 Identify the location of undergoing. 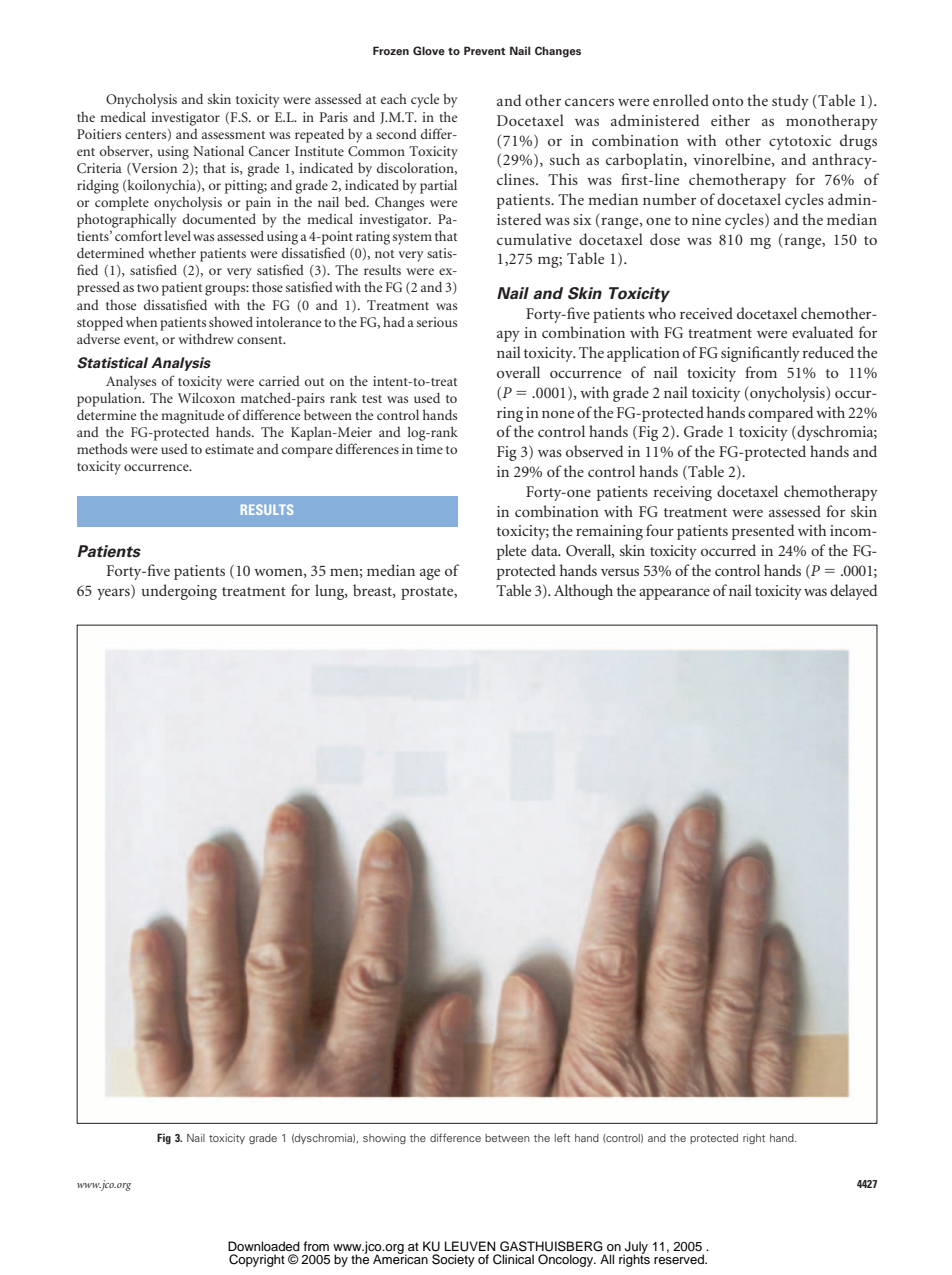
(179, 592).
